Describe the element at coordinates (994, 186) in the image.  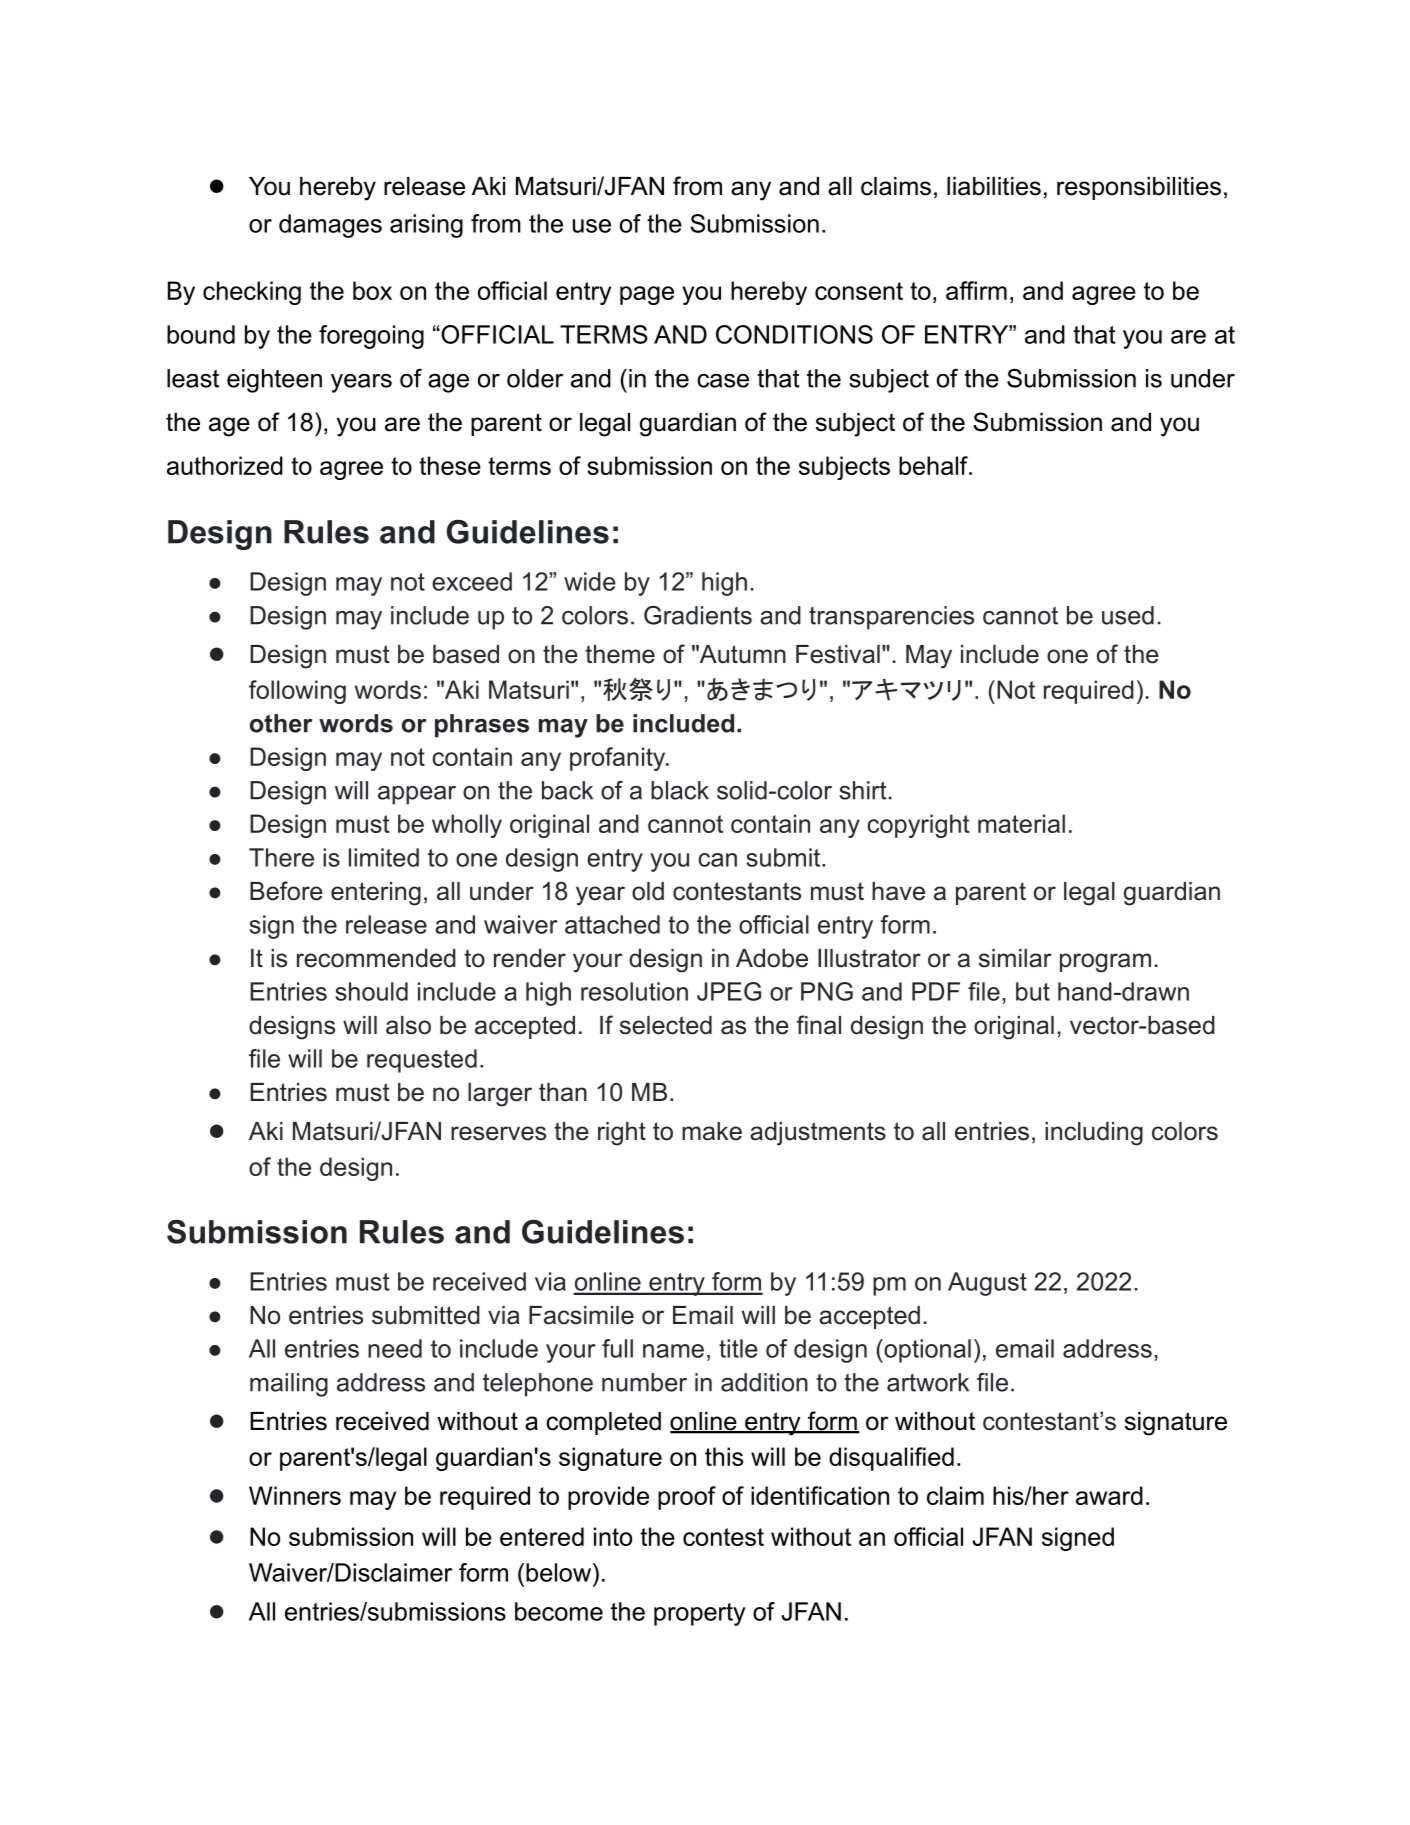
I see `liabilities` at that location.
